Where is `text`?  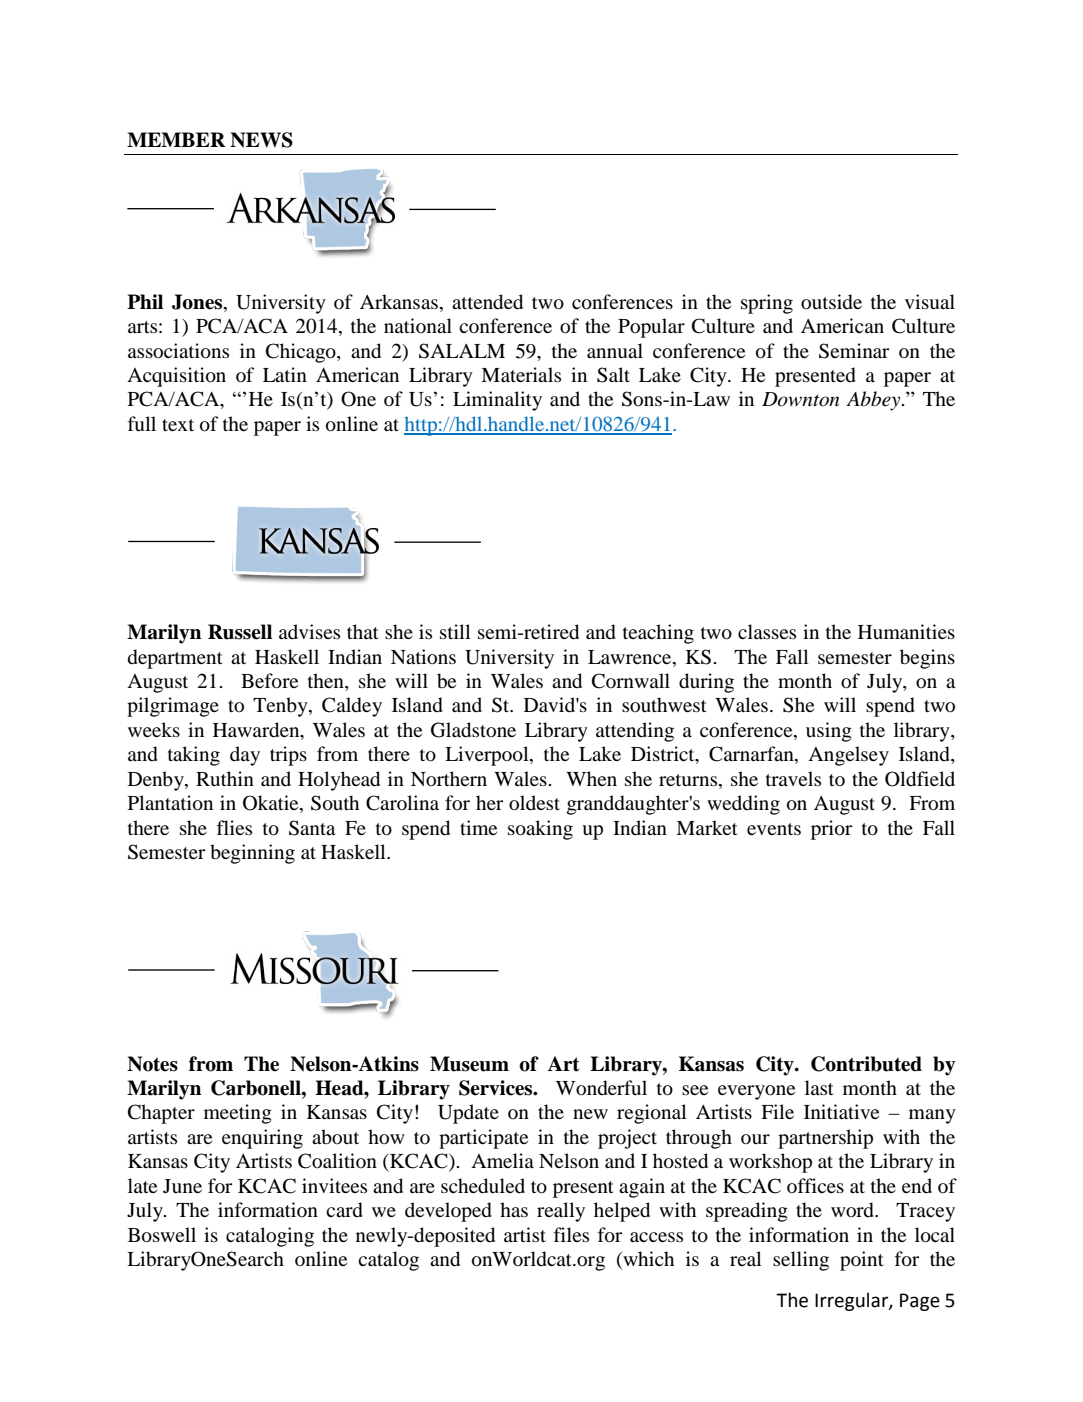 text is located at coordinates (178, 425).
